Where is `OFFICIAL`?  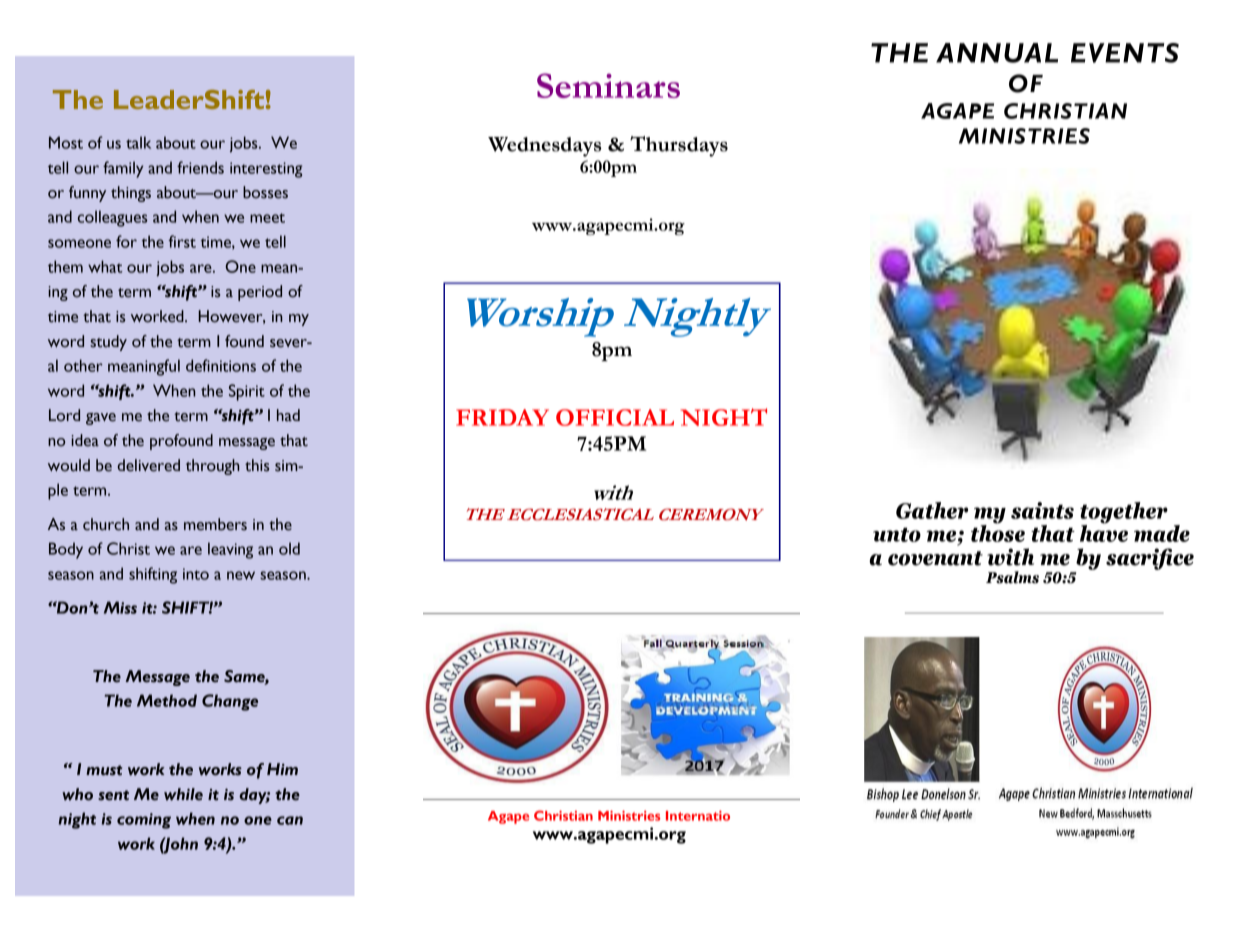
OFFICIAL is located at coordinates (615, 417).
